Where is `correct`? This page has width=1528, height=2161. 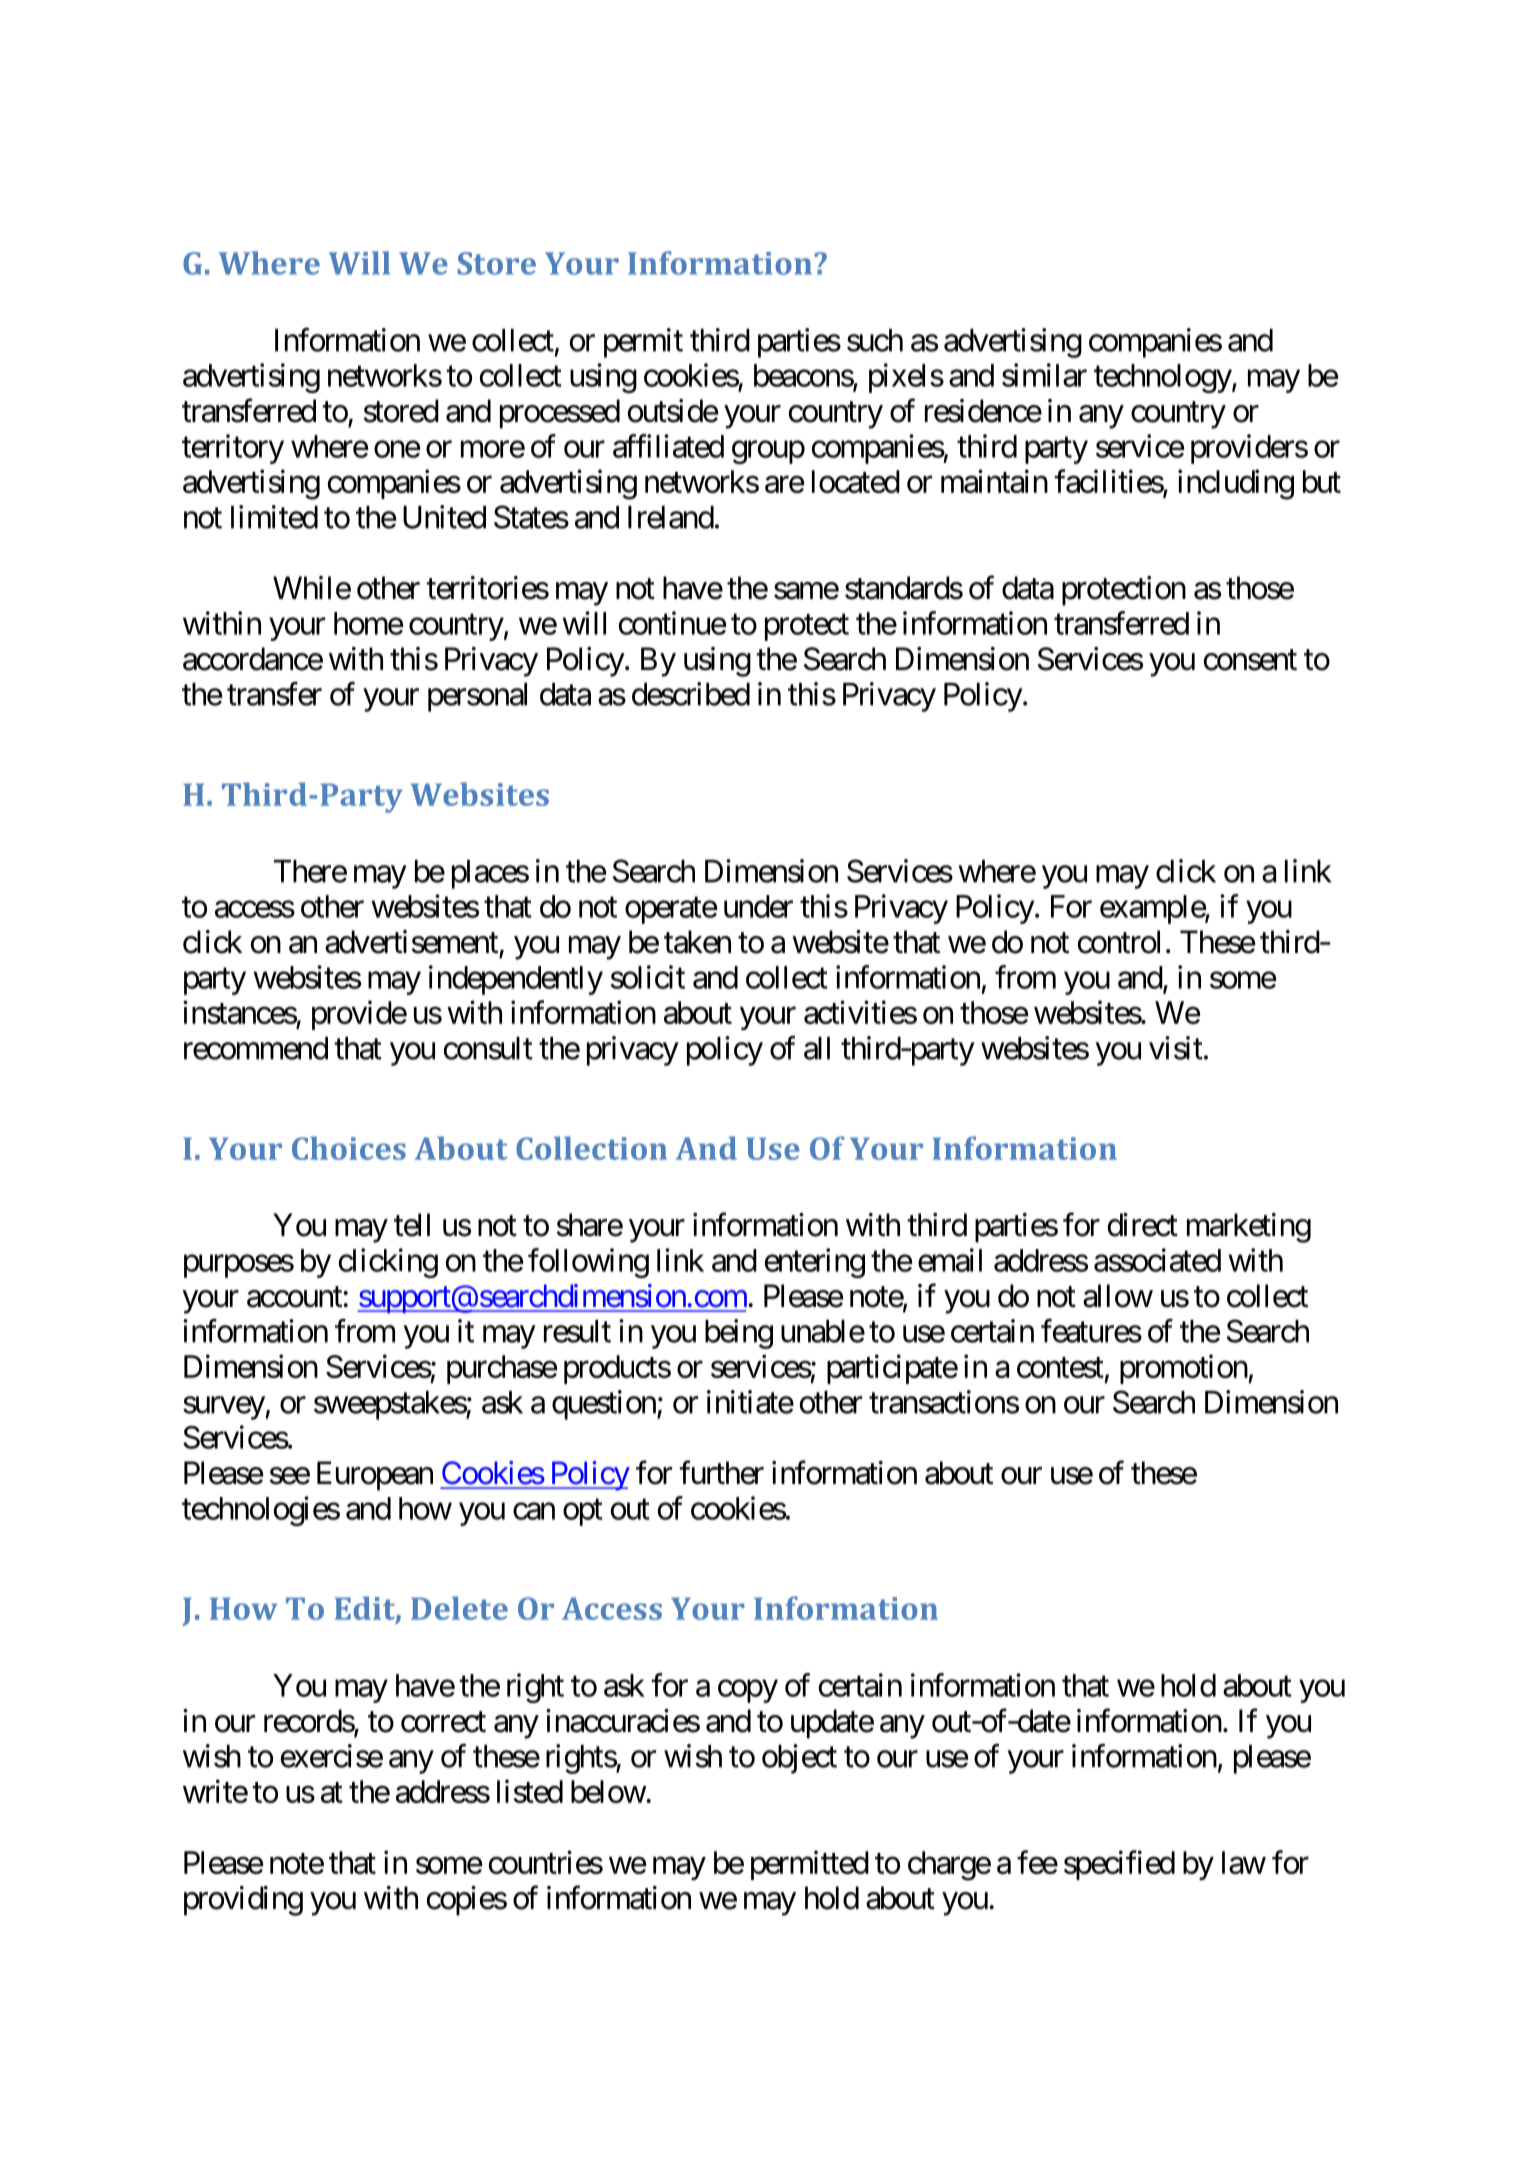 correct is located at coordinates (443, 1722).
